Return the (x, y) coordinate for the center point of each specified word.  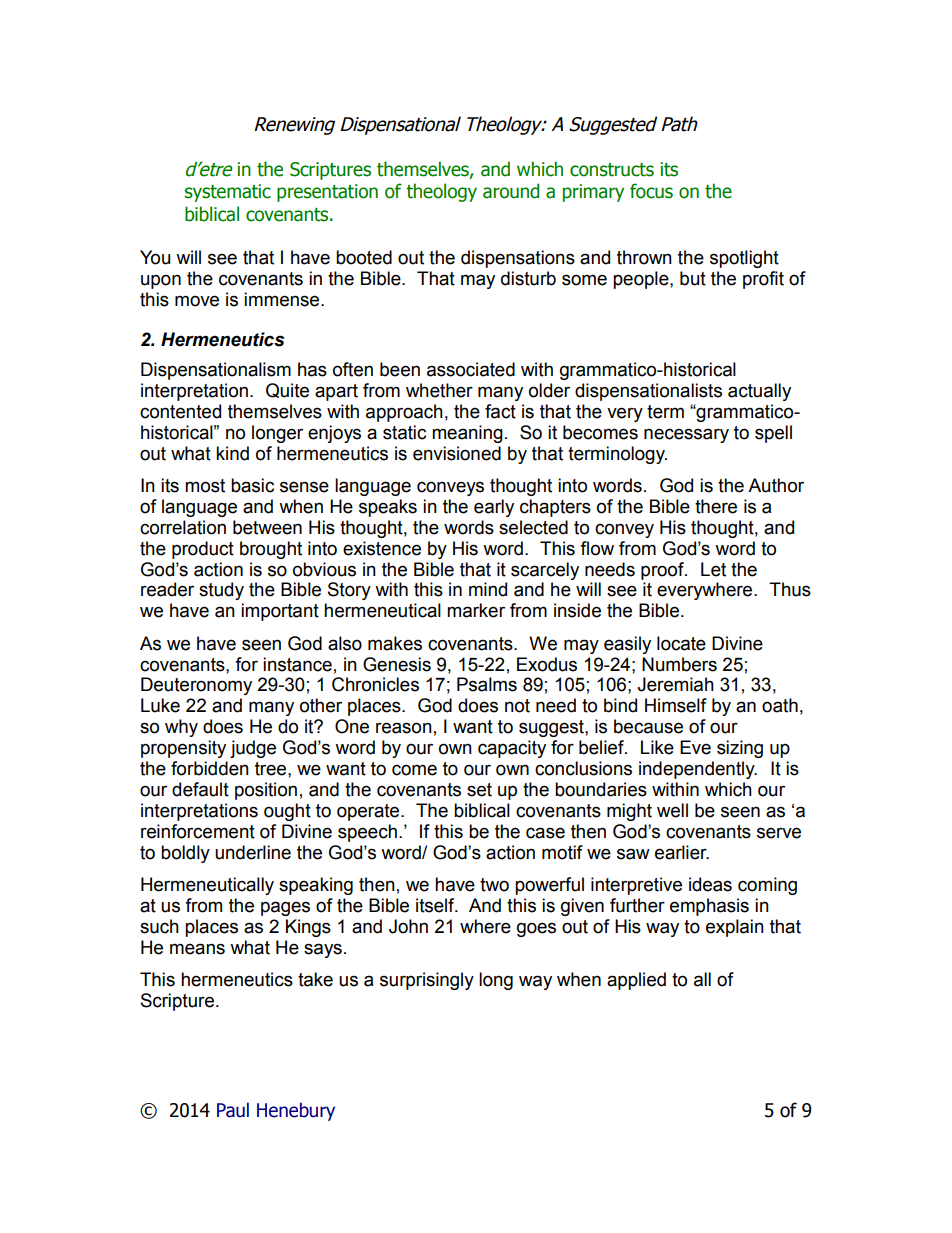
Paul (233, 1110)
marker (476, 610)
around (511, 191)
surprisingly (427, 981)
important (280, 612)
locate (681, 643)
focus (651, 191)
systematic (228, 193)
